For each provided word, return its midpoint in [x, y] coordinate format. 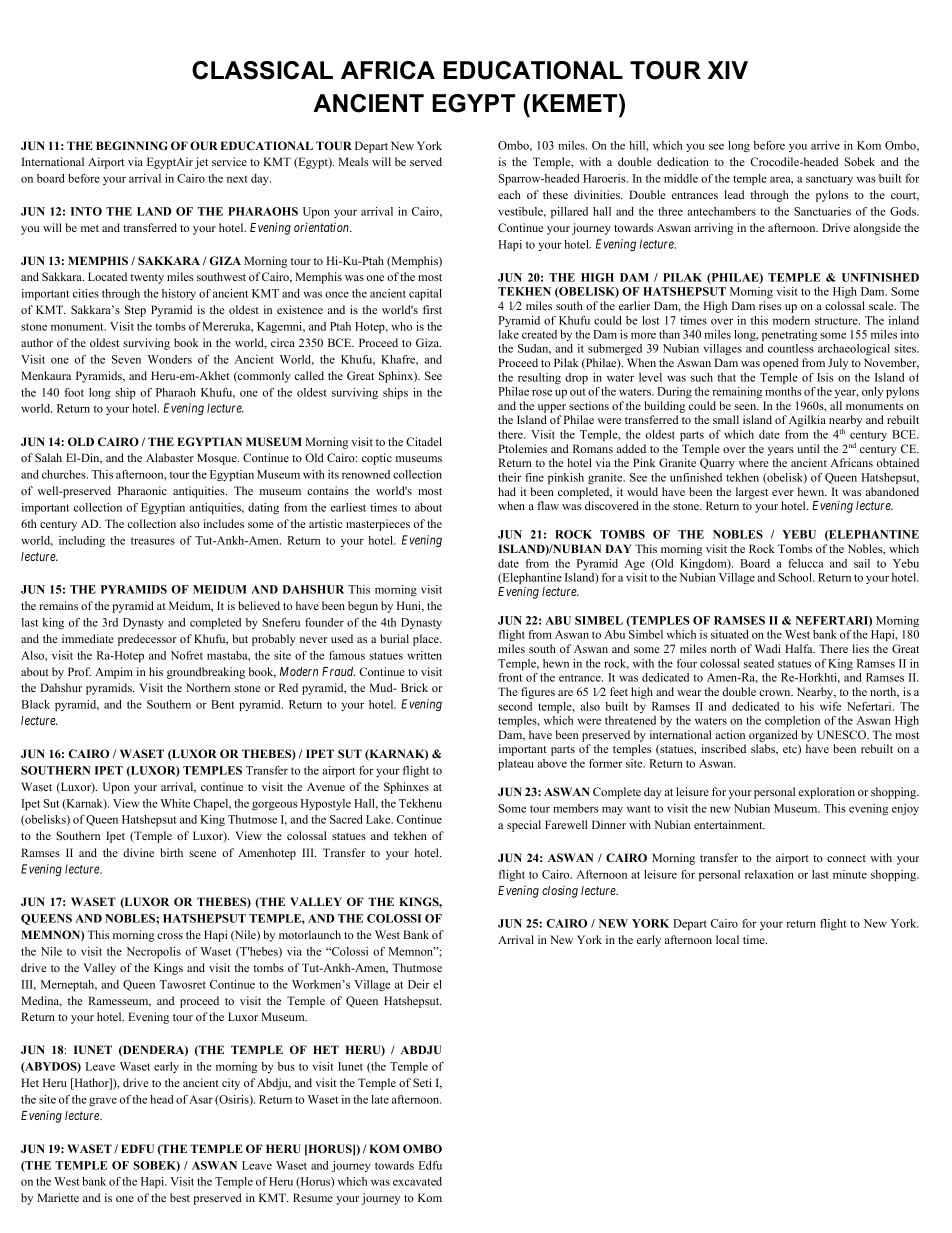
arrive [825, 145]
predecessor [147, 640]
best [180, 1197]
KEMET [576, 103]
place [427, 640]
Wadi [768, 648]
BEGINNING [132, 145]
